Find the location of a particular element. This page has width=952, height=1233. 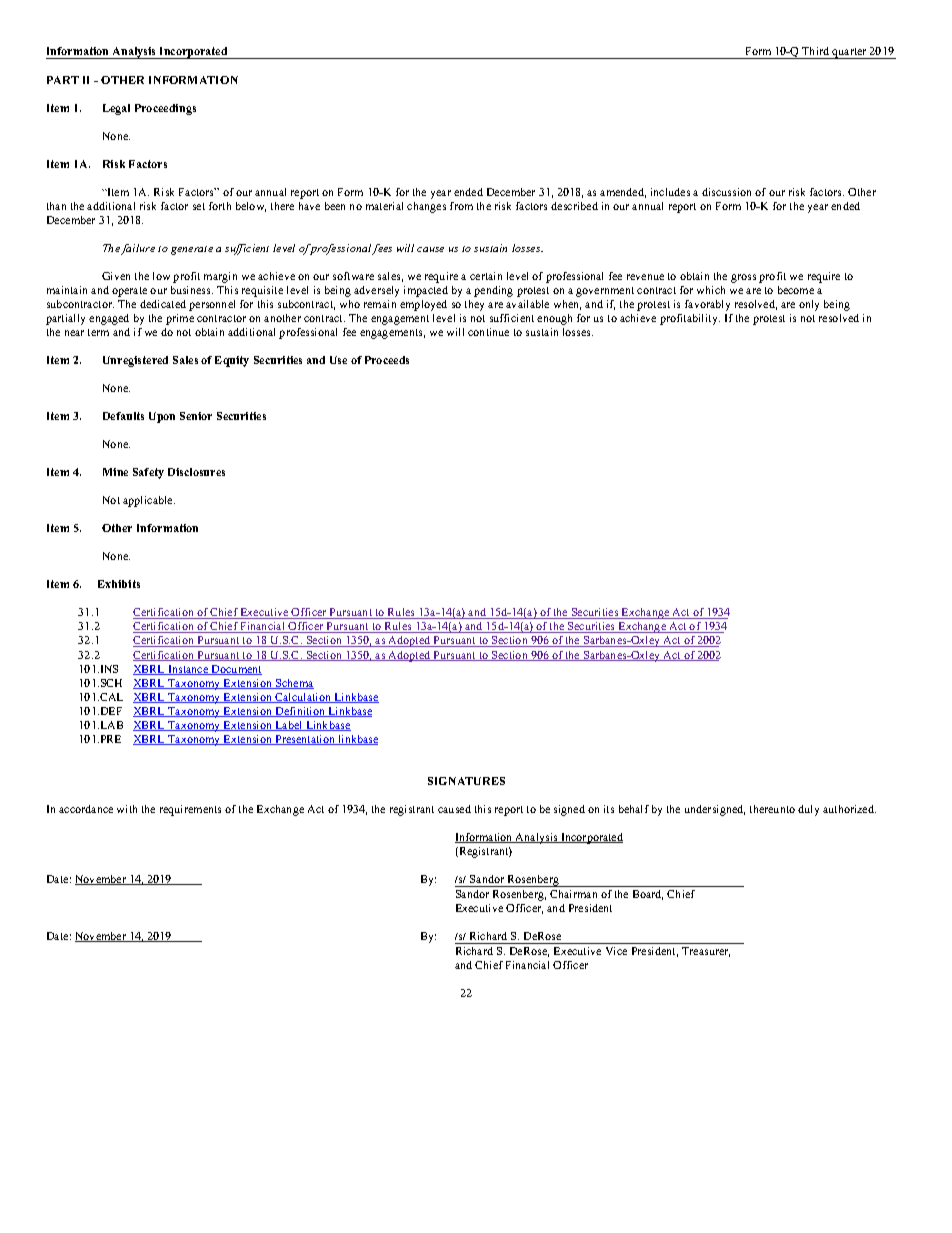

applicable is located at coordinates (149, 501).
